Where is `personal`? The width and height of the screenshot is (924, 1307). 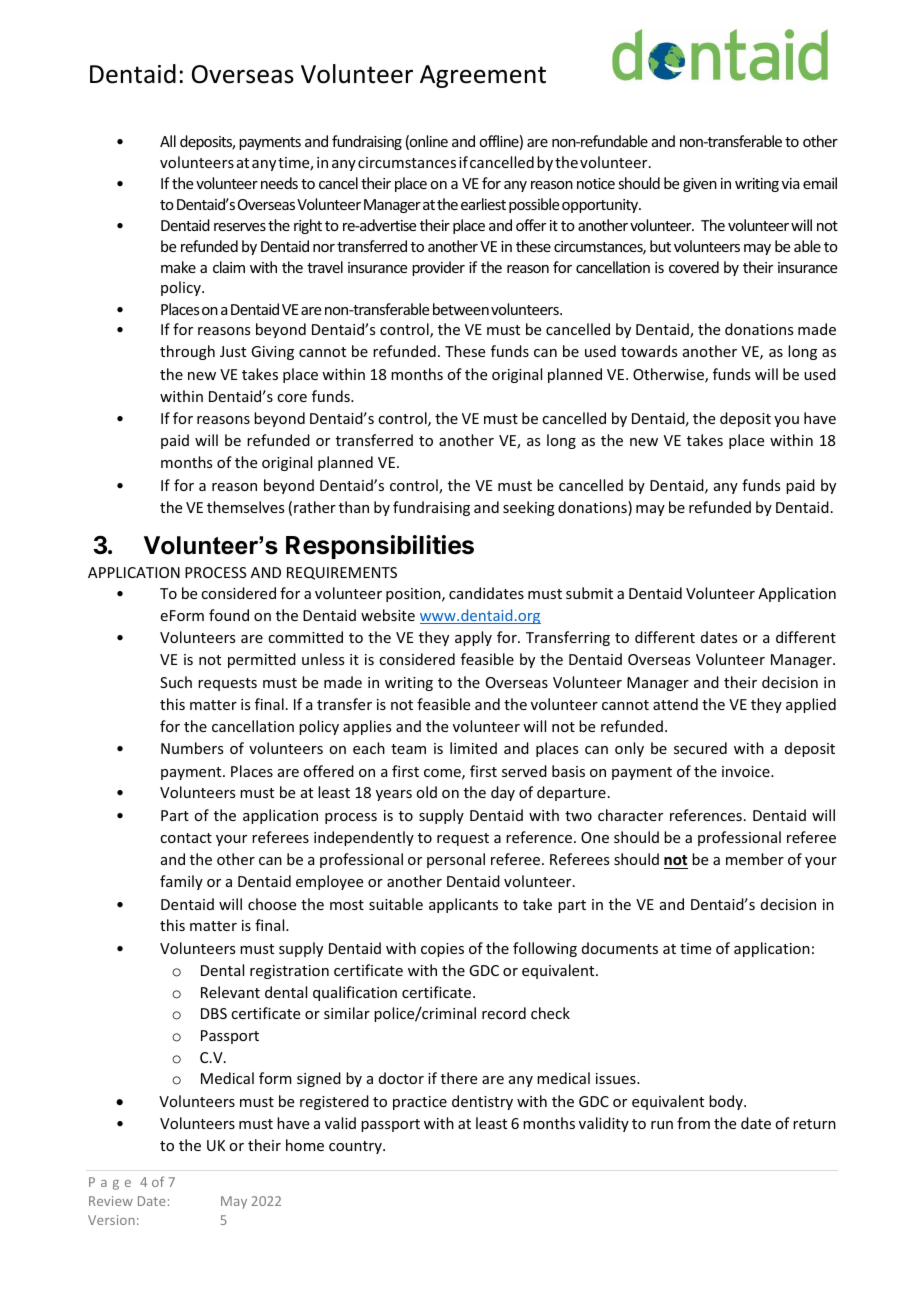
personal is located at coordinates (456, 860).
